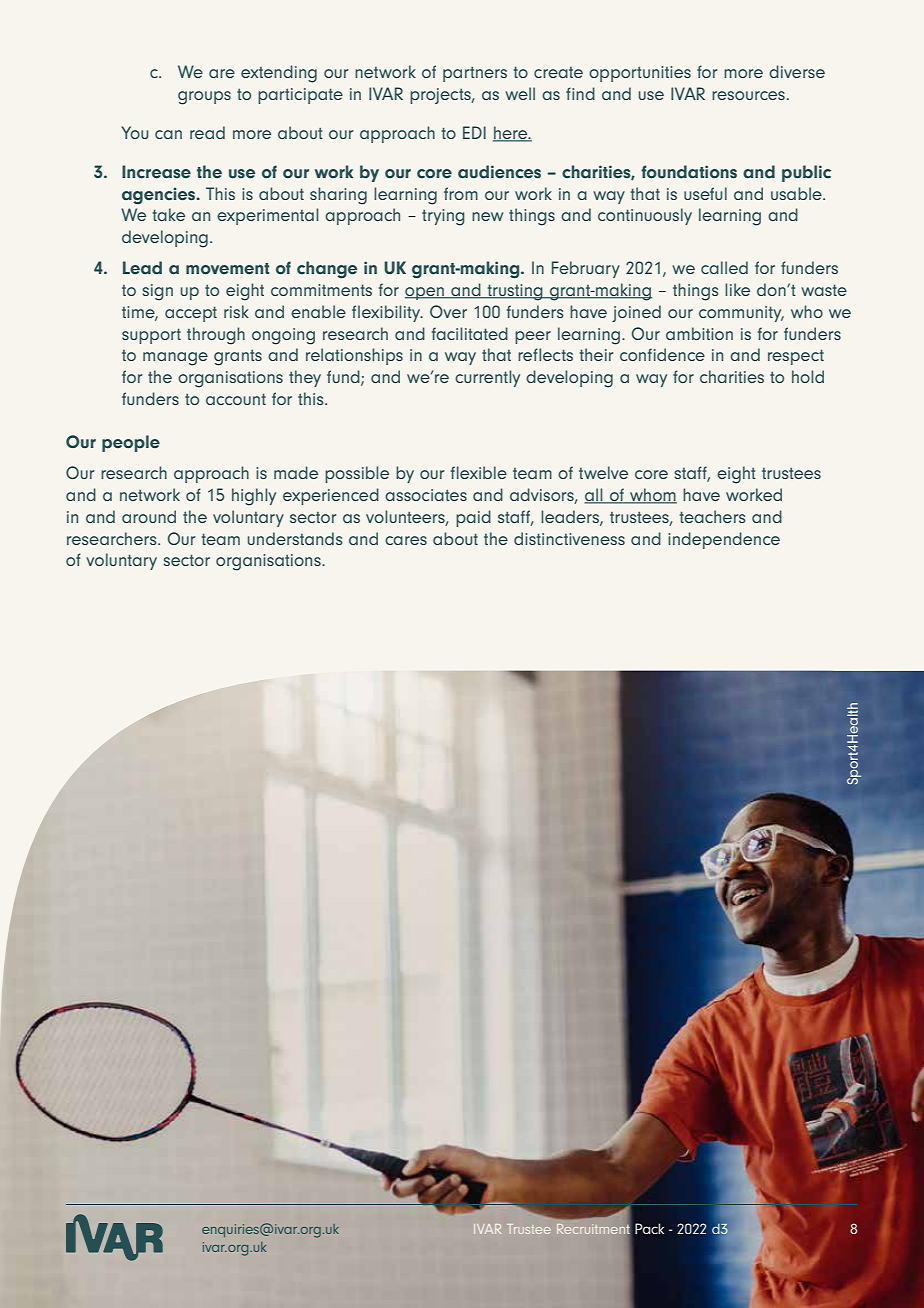 Image resolution: width=924 pixels, height=1308 pixels. I want to click on around, so click(149, 516).
